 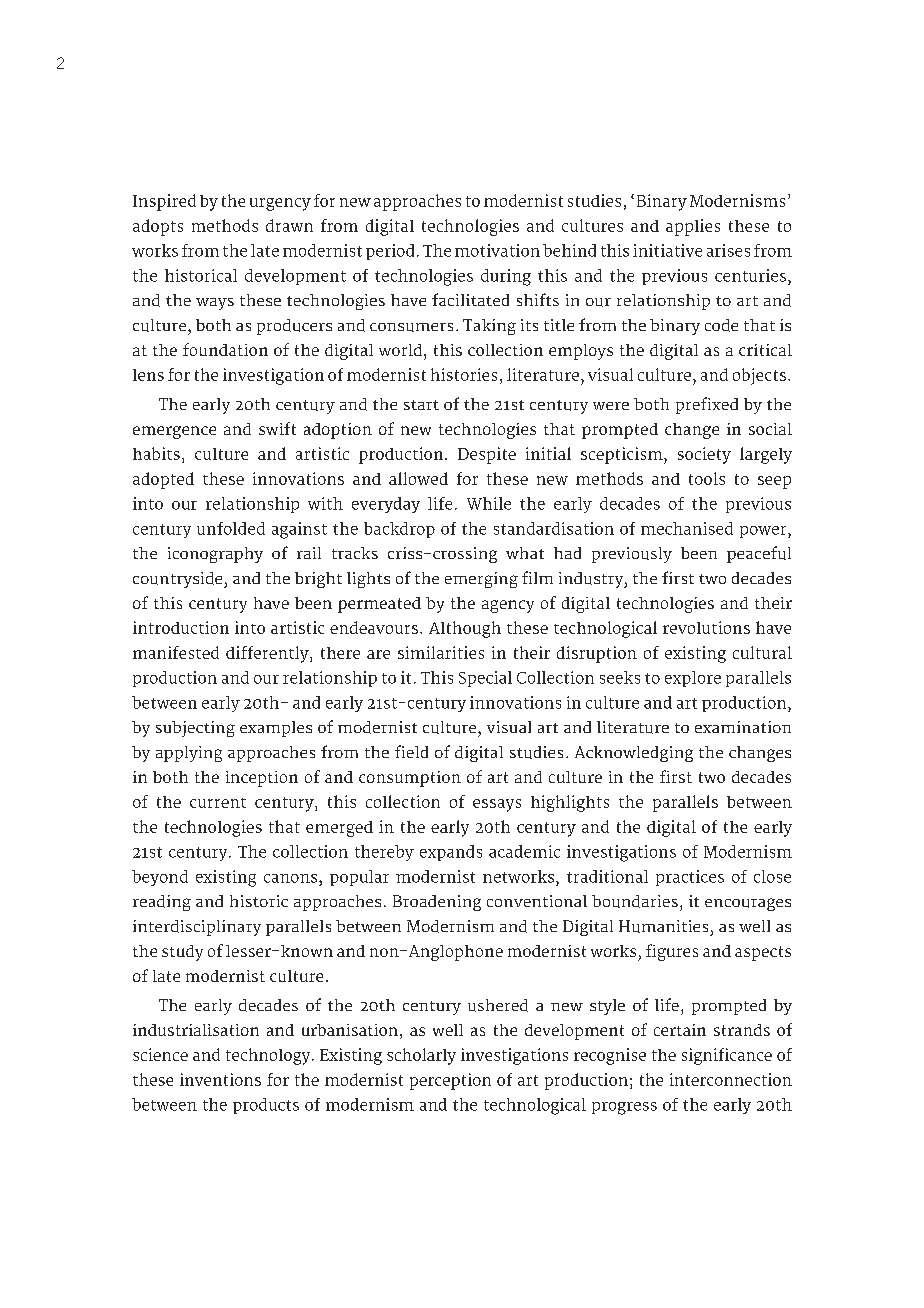 What do you see at coordinates (634, 754) in the image?
I see `Acknowledging` at bounding box center [634, 754].
